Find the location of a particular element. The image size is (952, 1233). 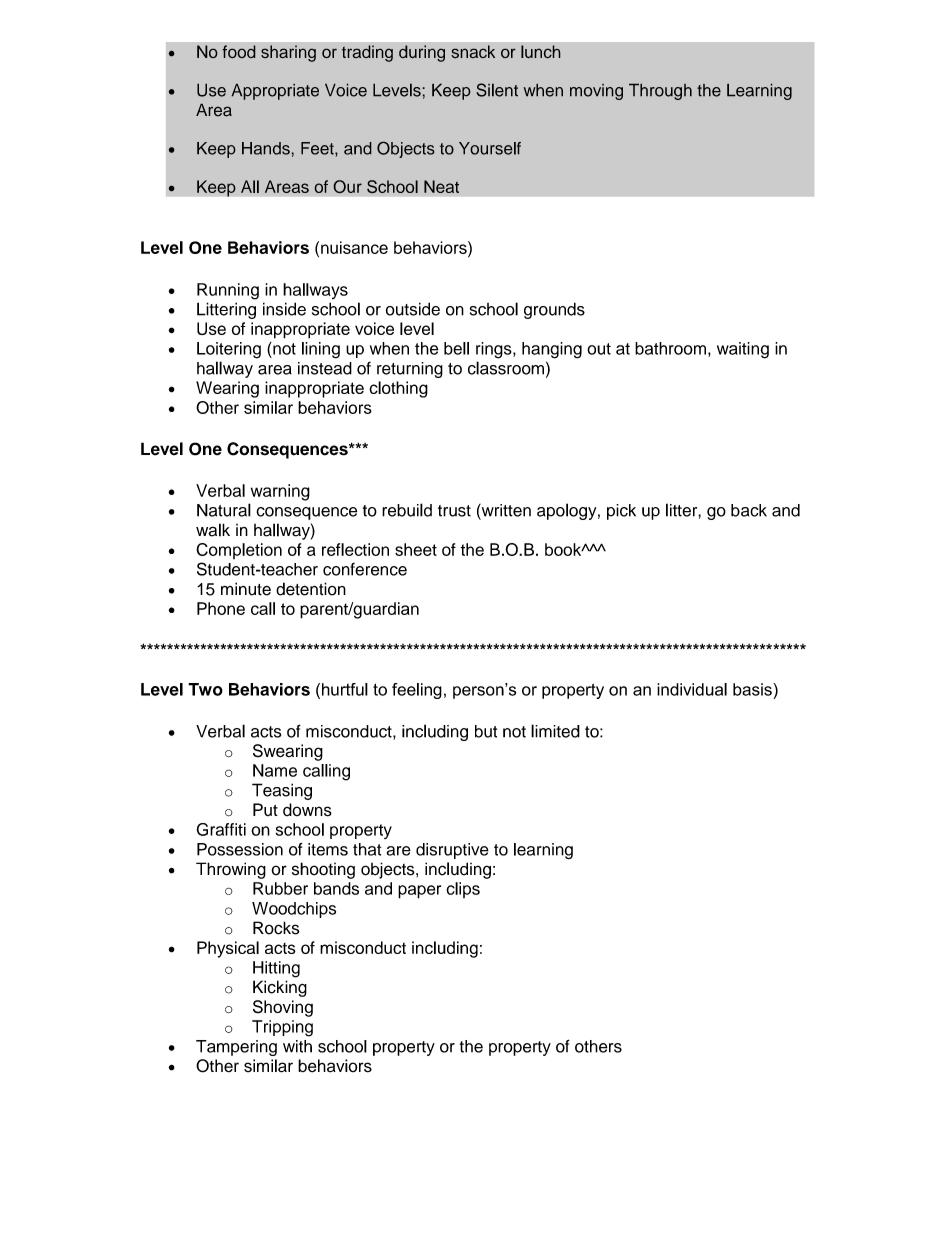

individual is located at coordinates (692, 689).
